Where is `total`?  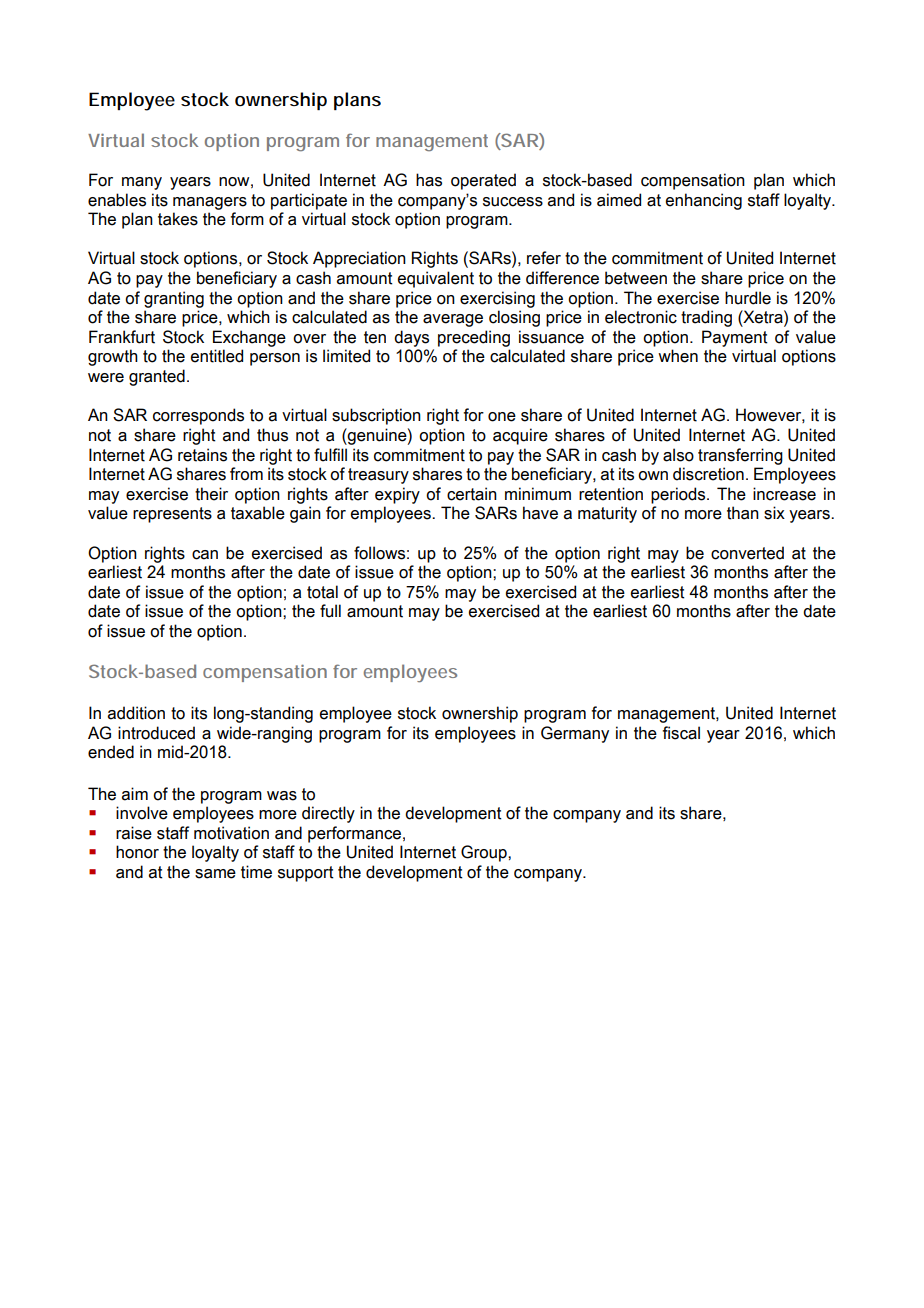 total is located at coordinates (322, 592).
